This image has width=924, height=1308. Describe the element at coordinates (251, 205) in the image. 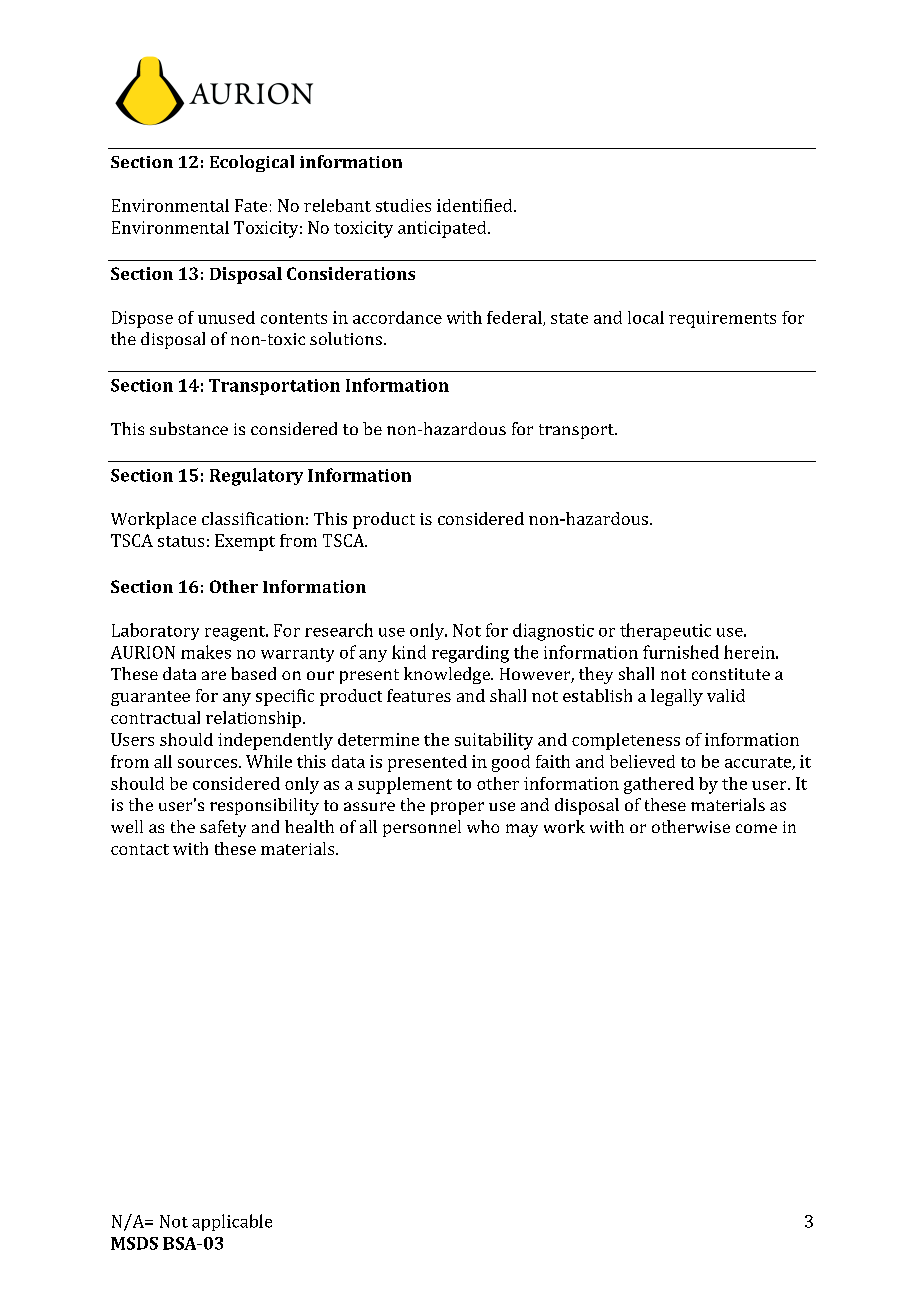

I see `Fate` at that location.
